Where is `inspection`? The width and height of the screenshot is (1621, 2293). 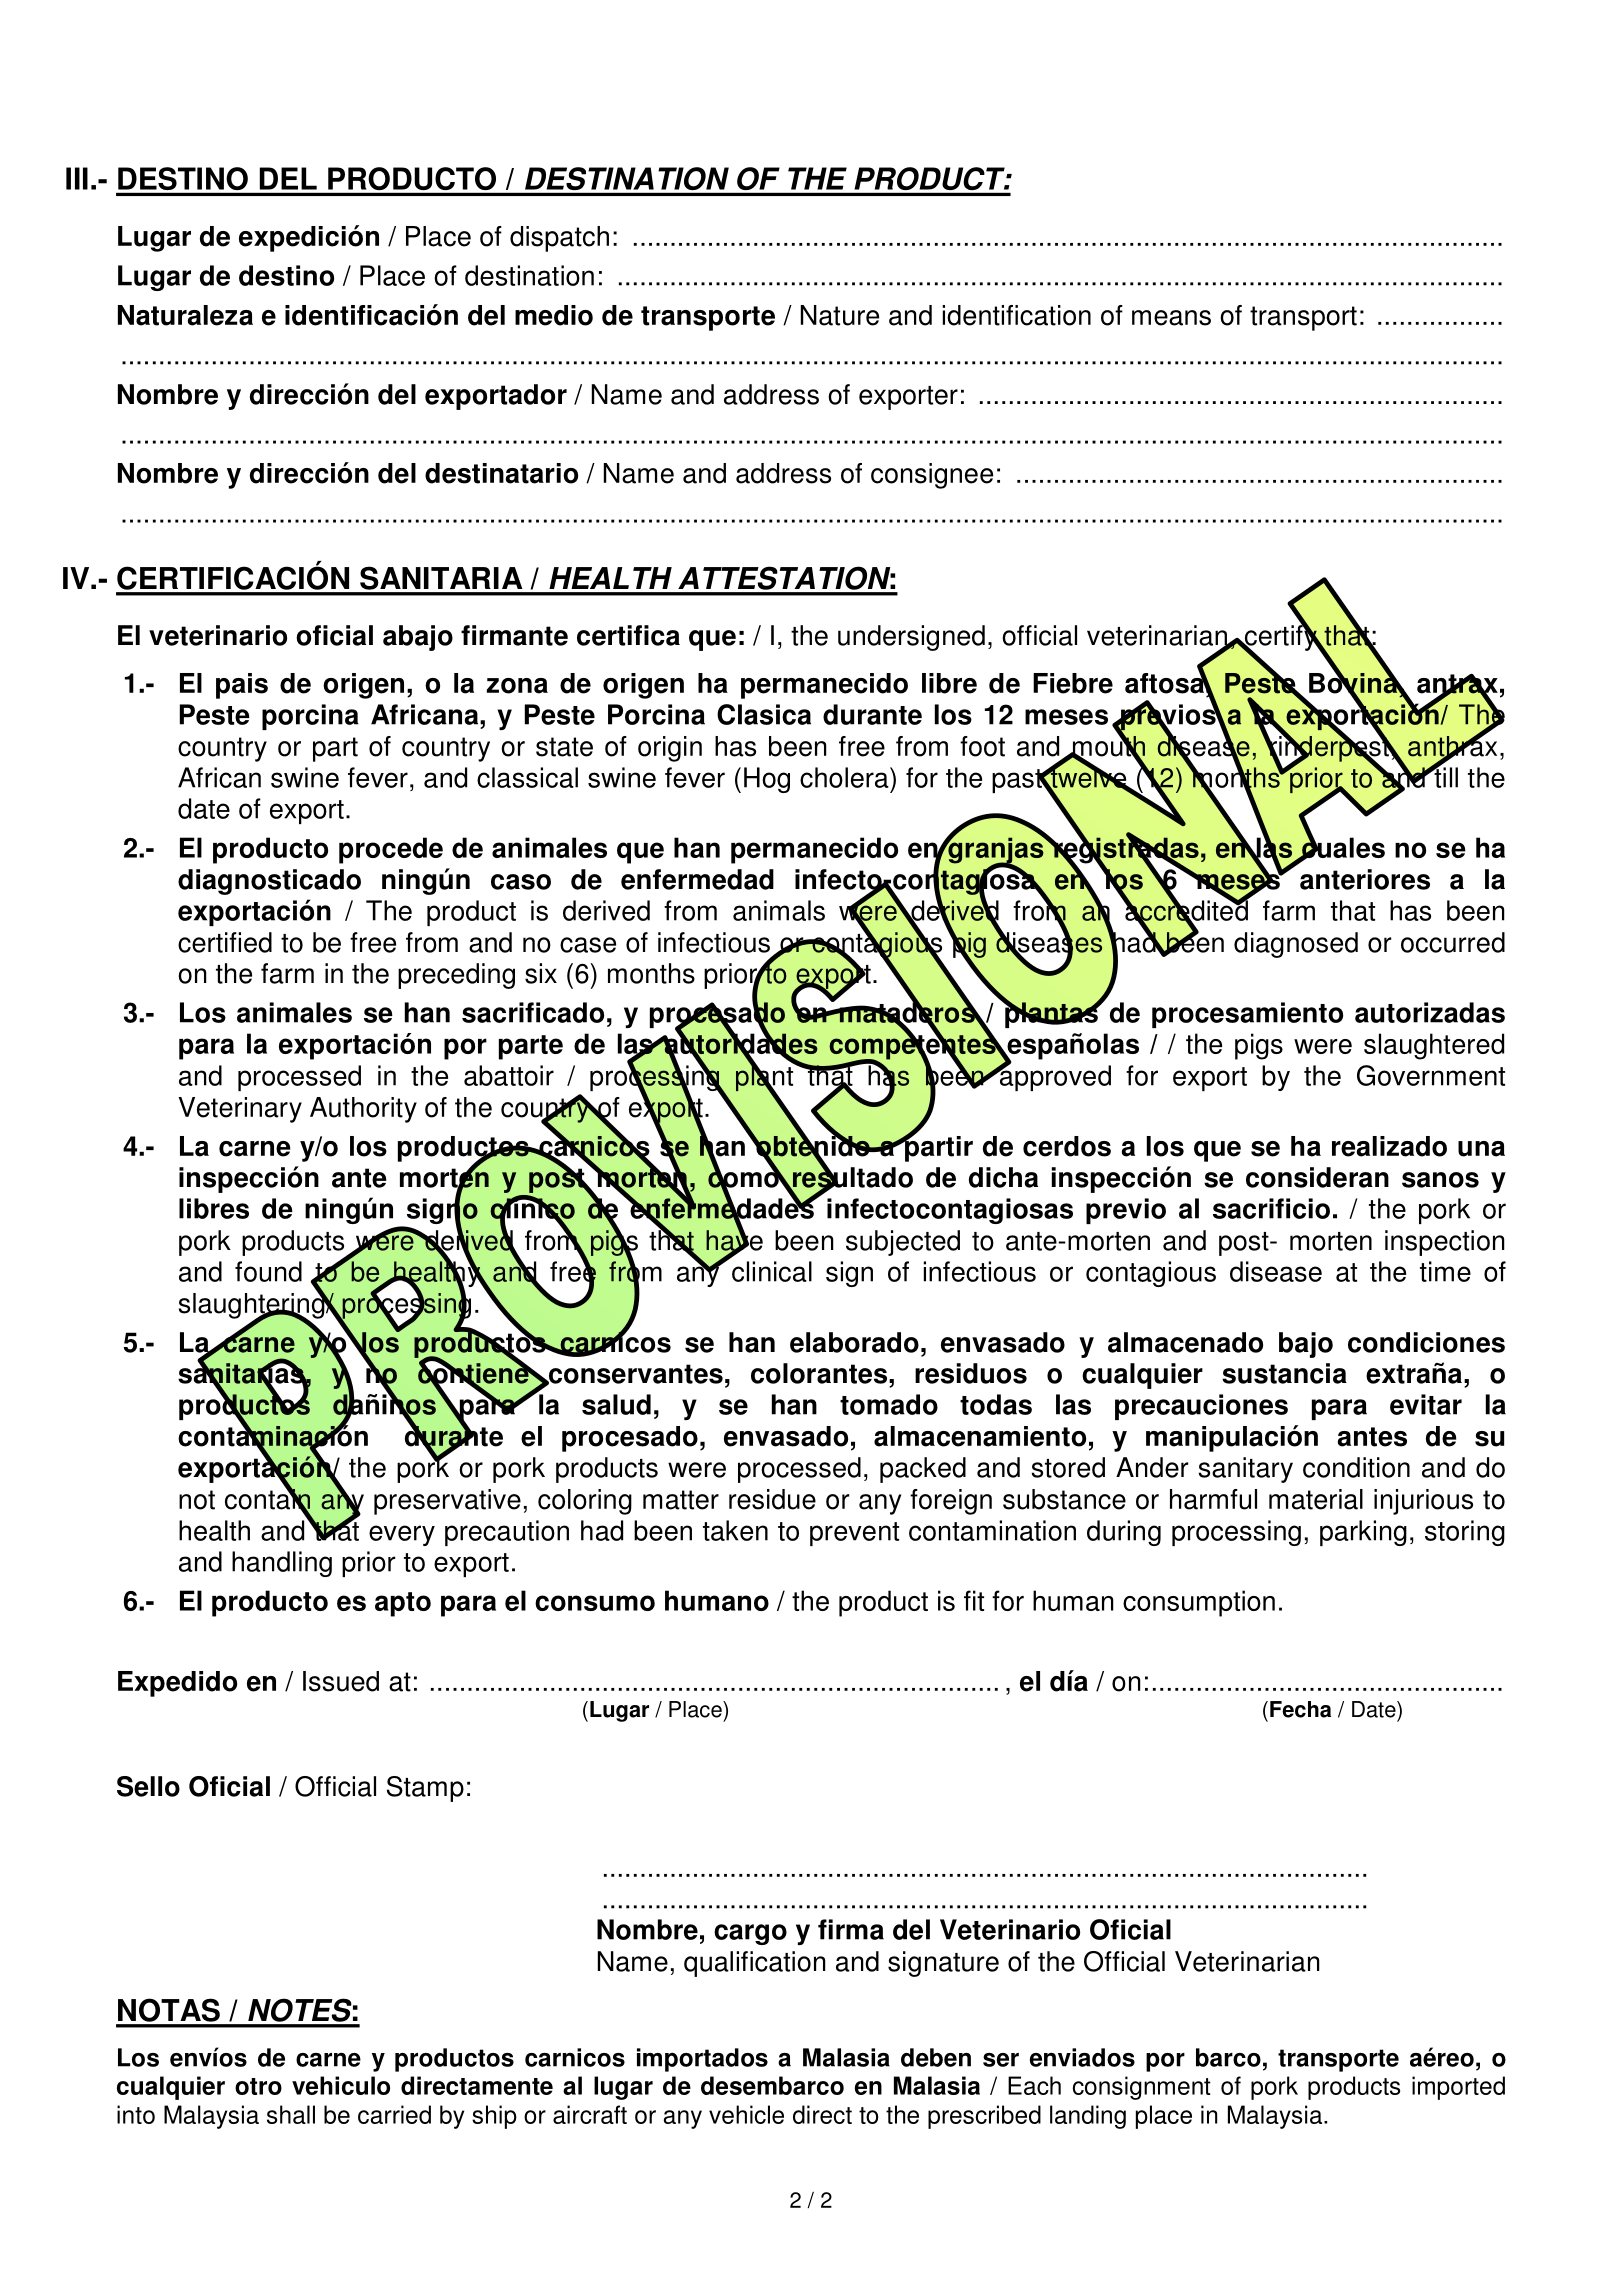
inspection is located at coordinates (1445, 1243).
